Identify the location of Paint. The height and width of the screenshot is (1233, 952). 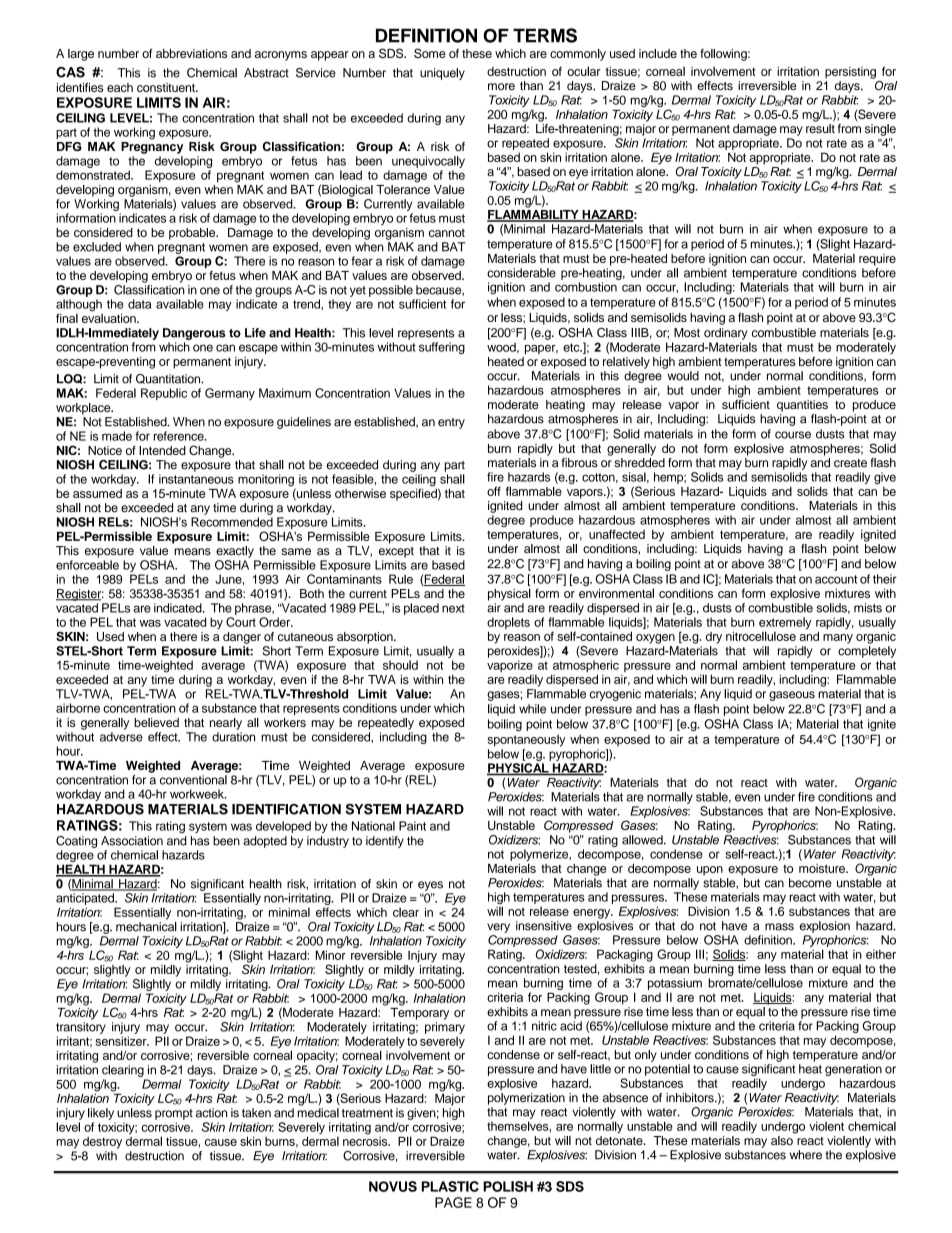
(412, 826).
